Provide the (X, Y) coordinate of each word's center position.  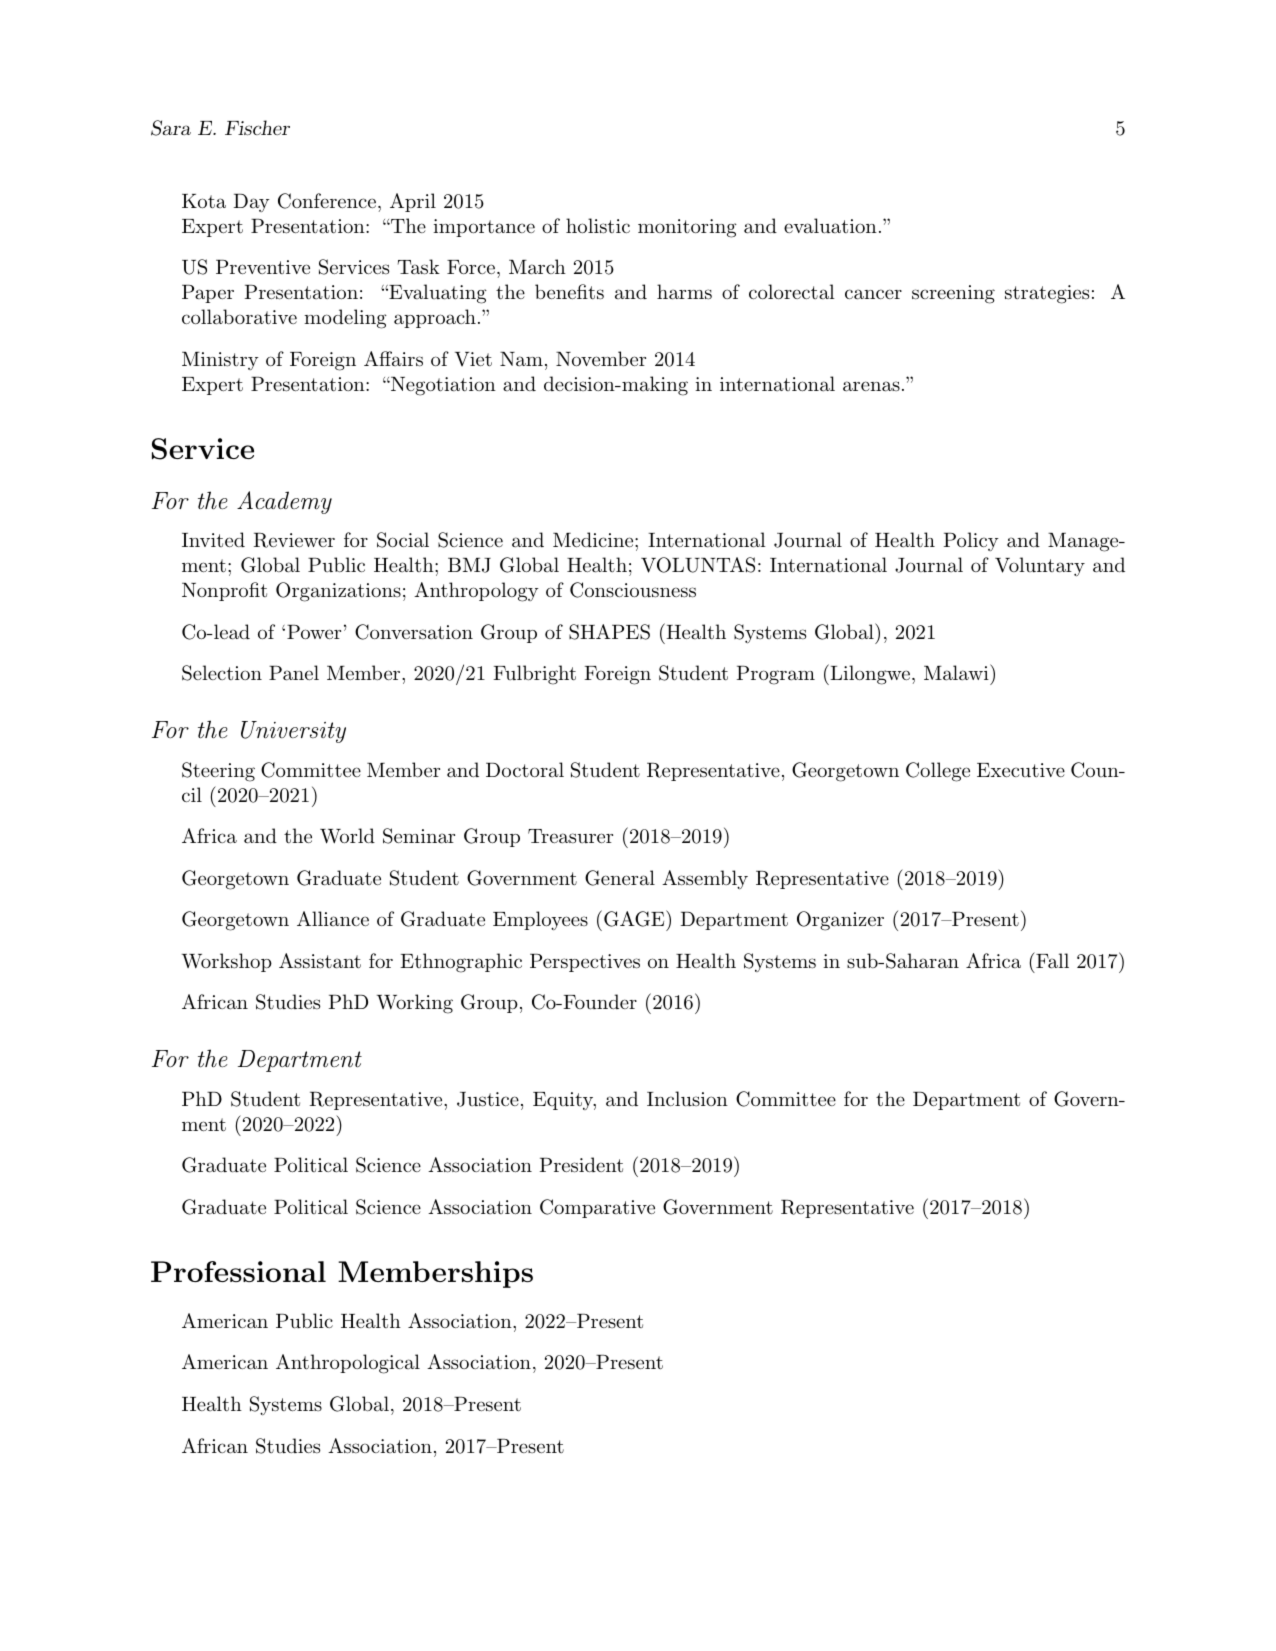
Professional (238, 1271)
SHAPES (609, 632)
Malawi (956, 673)
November (601, 358)
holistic (598, 226)
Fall (1051, 960)
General (620, 878)
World (347, 836)
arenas (871, 386)
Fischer (257, 127)
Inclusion (687, 1099)
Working (415, 1004)
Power (314, 632)
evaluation (830, 226)
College (938, 772)
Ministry (220, 361)
